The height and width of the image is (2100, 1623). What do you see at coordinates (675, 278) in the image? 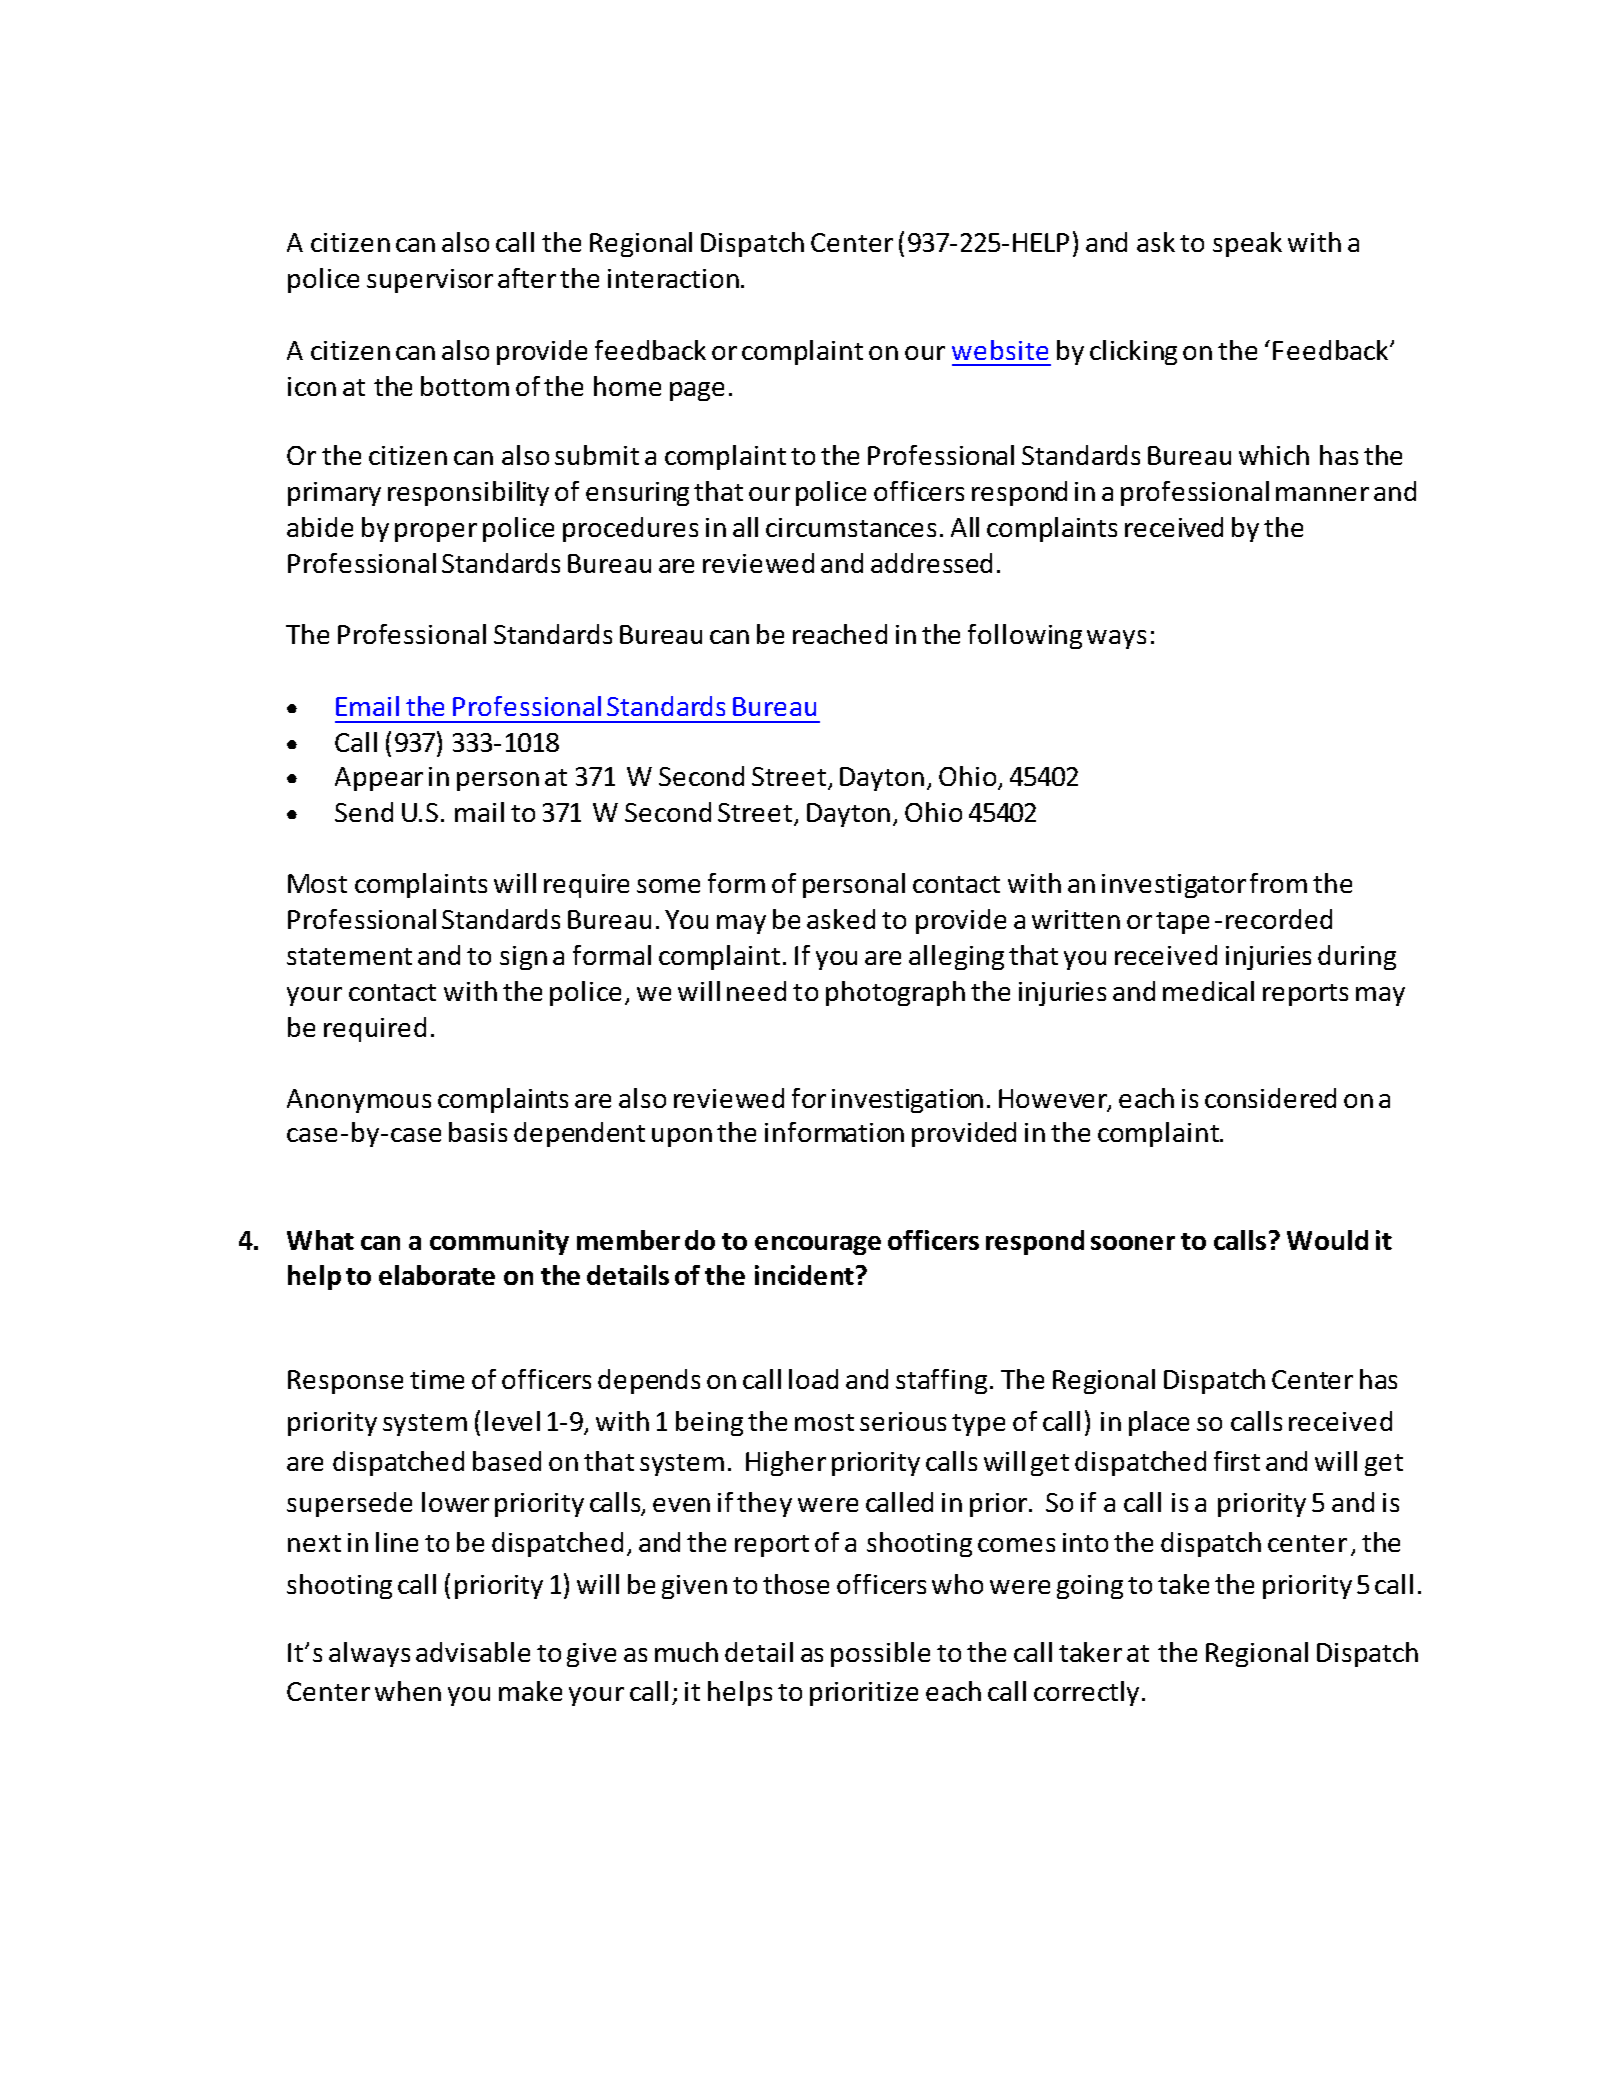
I see `interaction` at bounding box center [675, 278].
